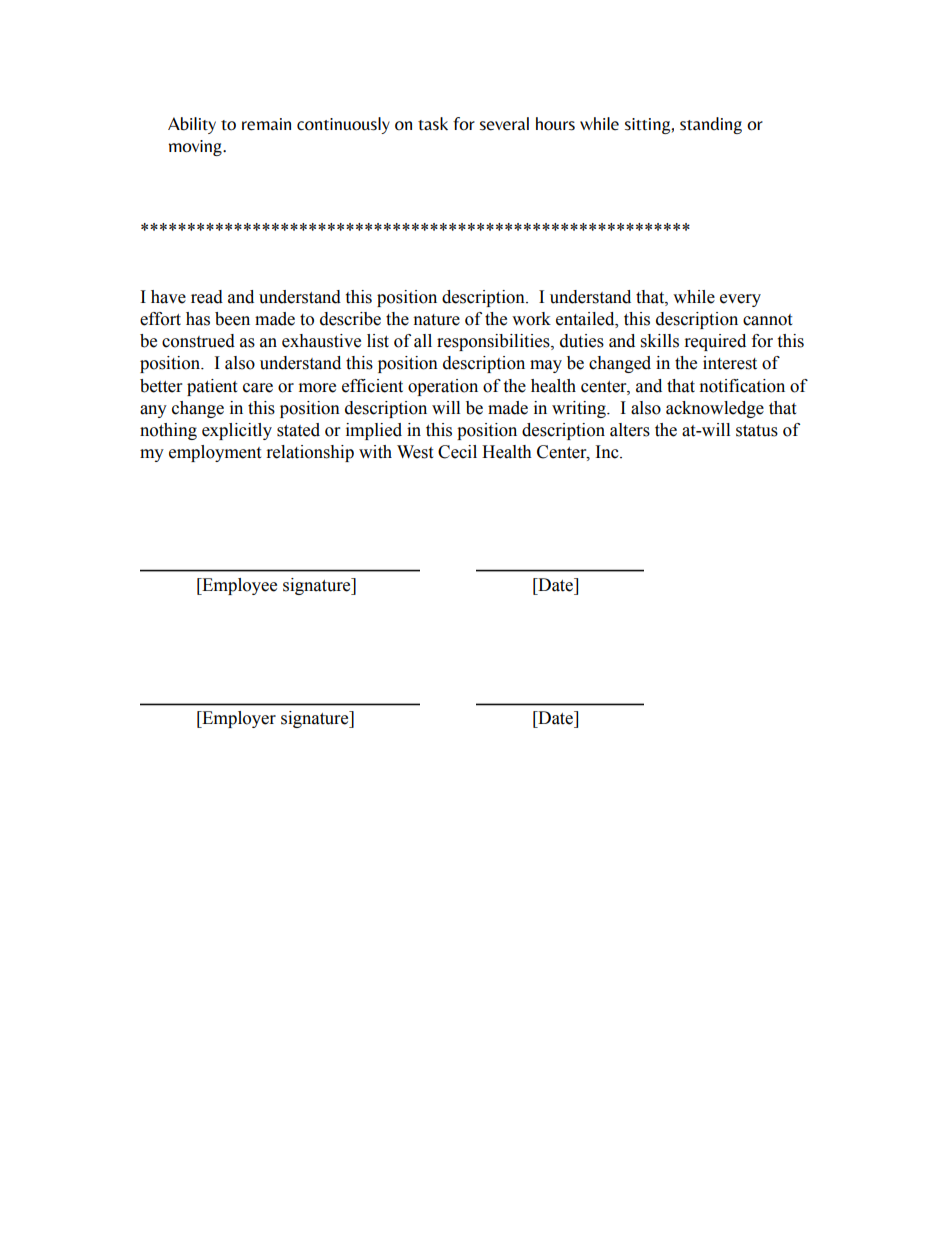  I want to click on explicitly, so click(237, 431).
